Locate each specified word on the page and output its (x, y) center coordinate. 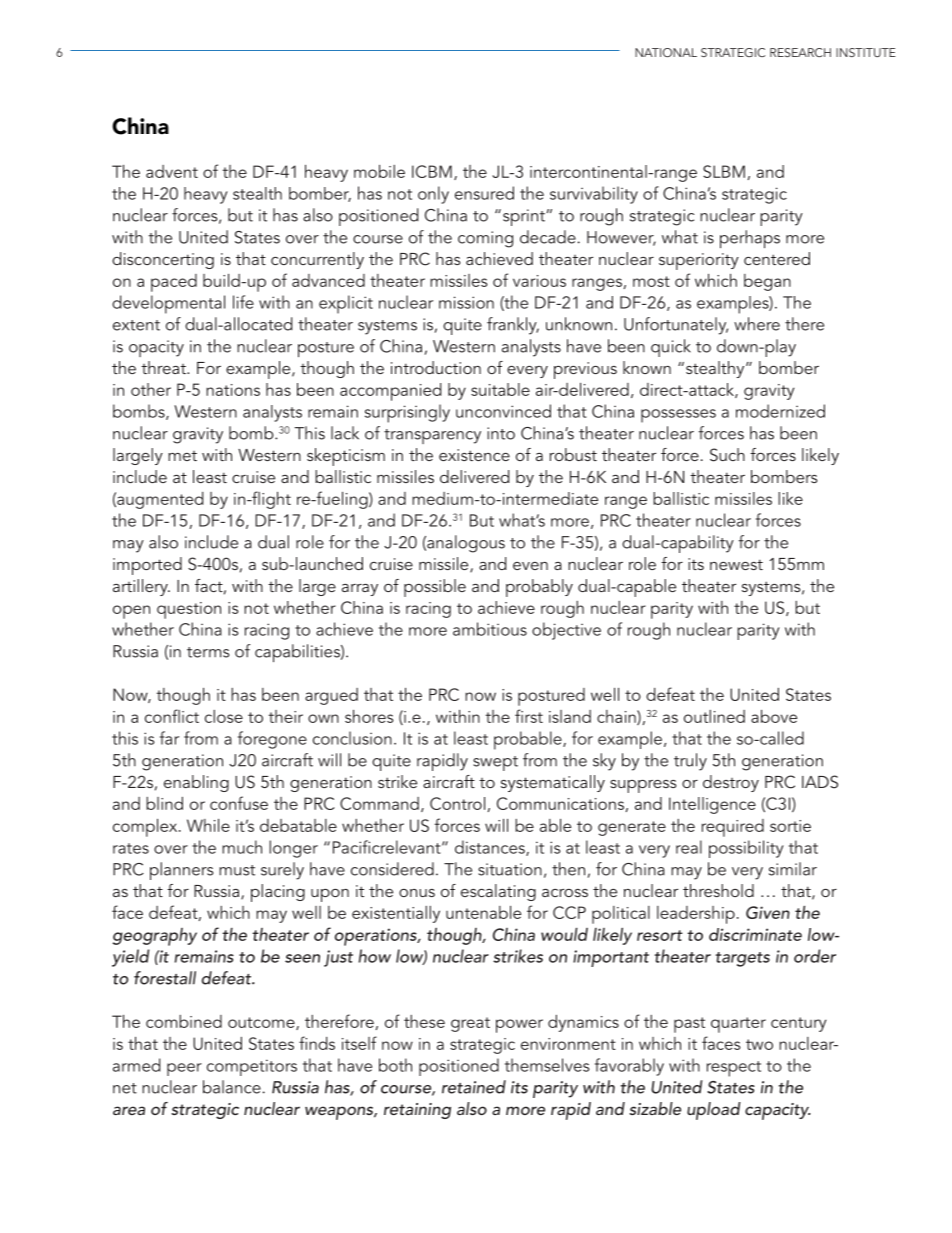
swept (495, 763)
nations (233, 390)
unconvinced (503, 411)
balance (232, 1087)
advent (172, 171)
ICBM (432, 171)
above (774, 716)
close (224, 716)
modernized (780, 411)
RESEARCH (800, 52)
